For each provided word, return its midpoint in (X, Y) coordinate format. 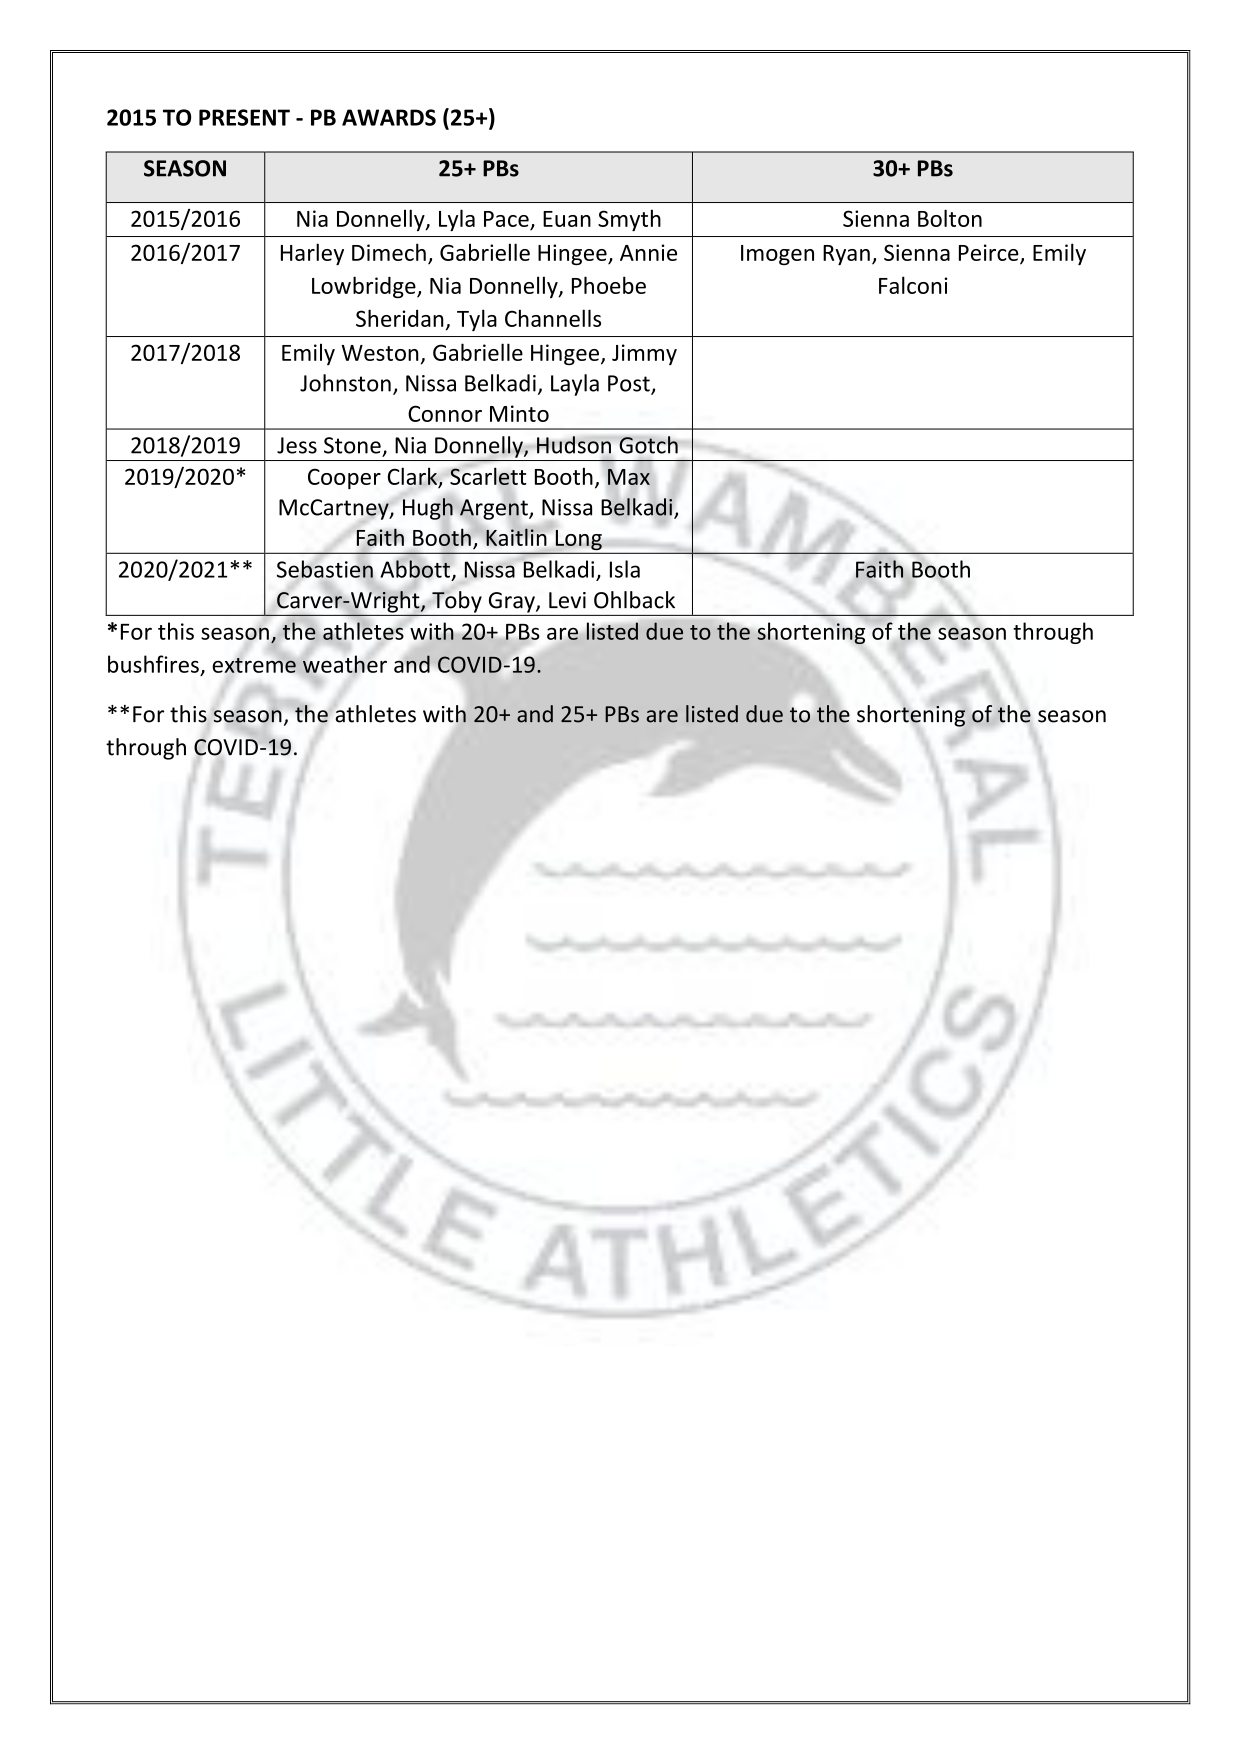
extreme (255, 664)
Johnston (345, 383)
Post (630, 384)
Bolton (950, 218)
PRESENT (244, 117)
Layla (575, 385)
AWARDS (389, 117)
